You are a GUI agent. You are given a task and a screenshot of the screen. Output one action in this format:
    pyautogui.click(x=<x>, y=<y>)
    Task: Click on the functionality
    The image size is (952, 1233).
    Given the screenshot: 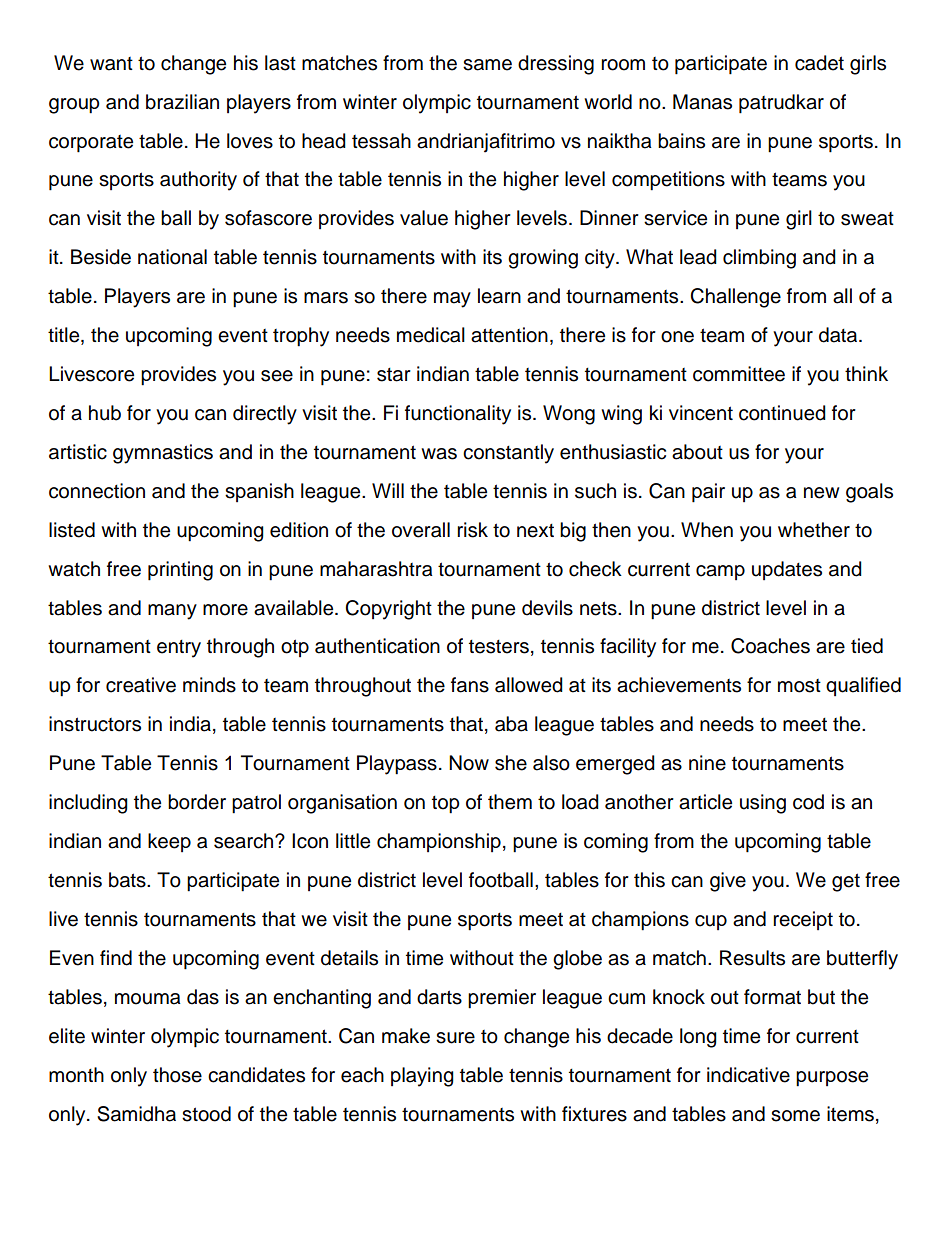 What is the action you would take?
    pyautogui.click(x=458, y=415)
